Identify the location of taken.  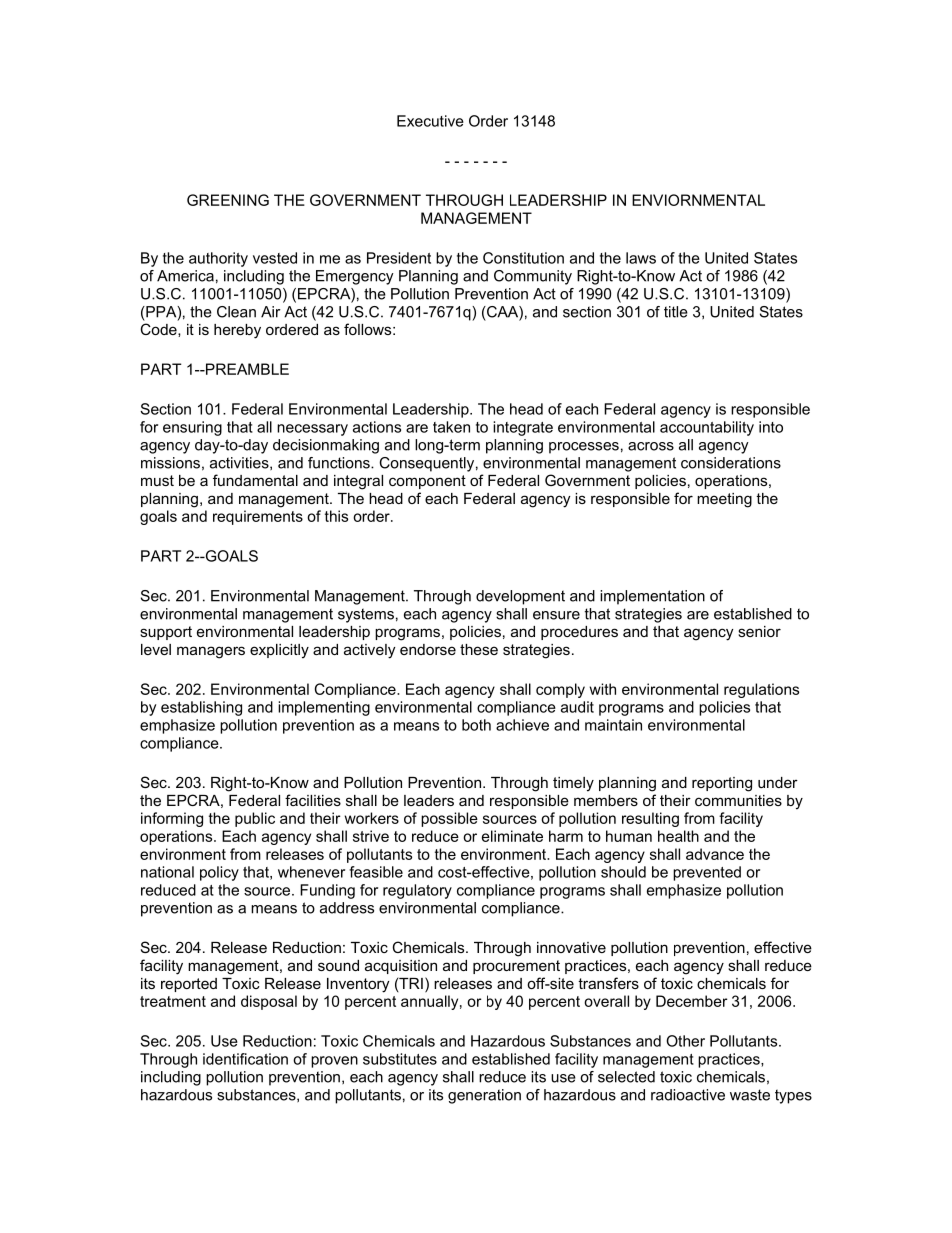
(451, 427).
